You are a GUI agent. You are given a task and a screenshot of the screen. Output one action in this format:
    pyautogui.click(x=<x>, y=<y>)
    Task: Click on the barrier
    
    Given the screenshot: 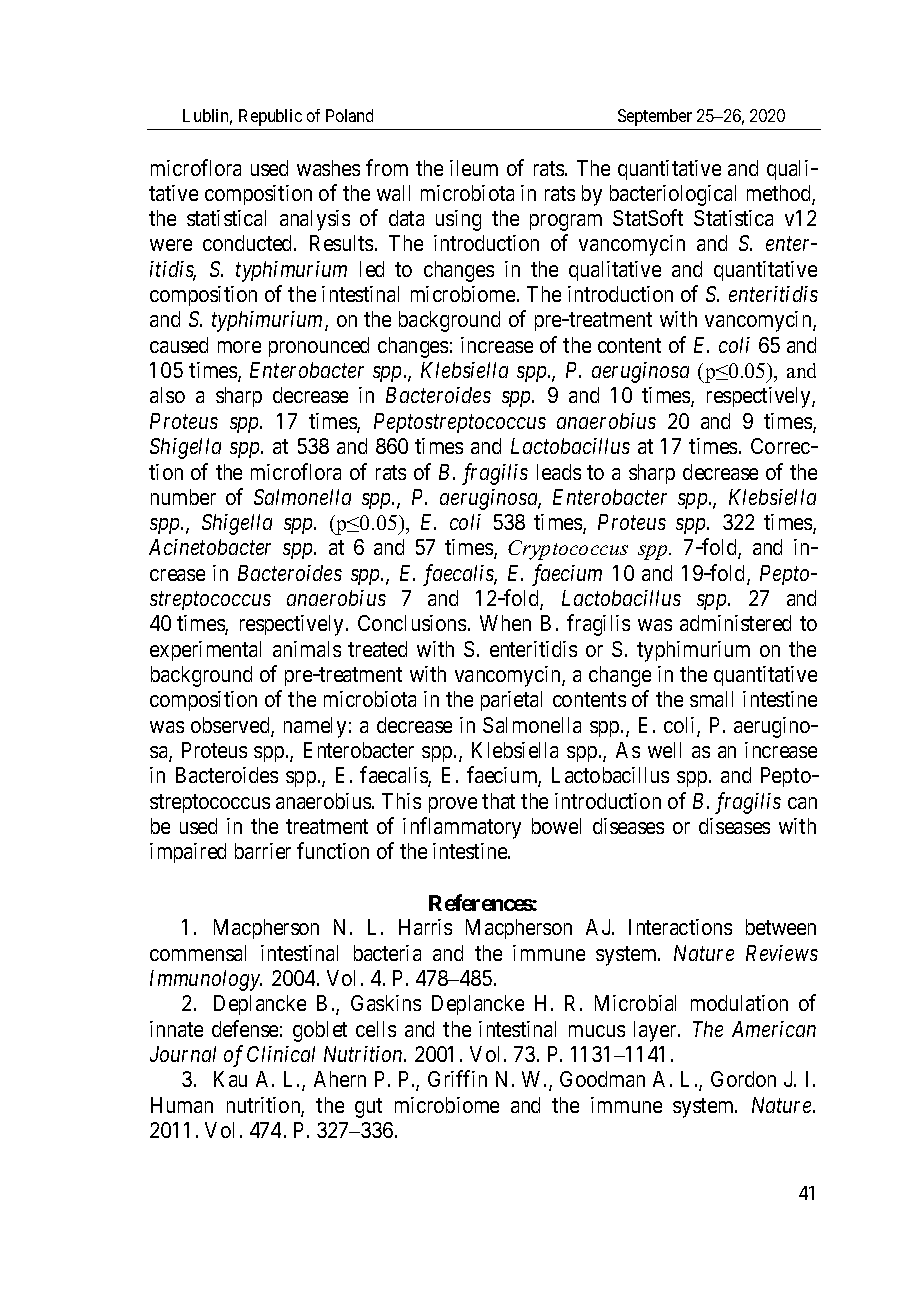 What is the action you would take?
    pyautogui.click(x=263, y=851)
